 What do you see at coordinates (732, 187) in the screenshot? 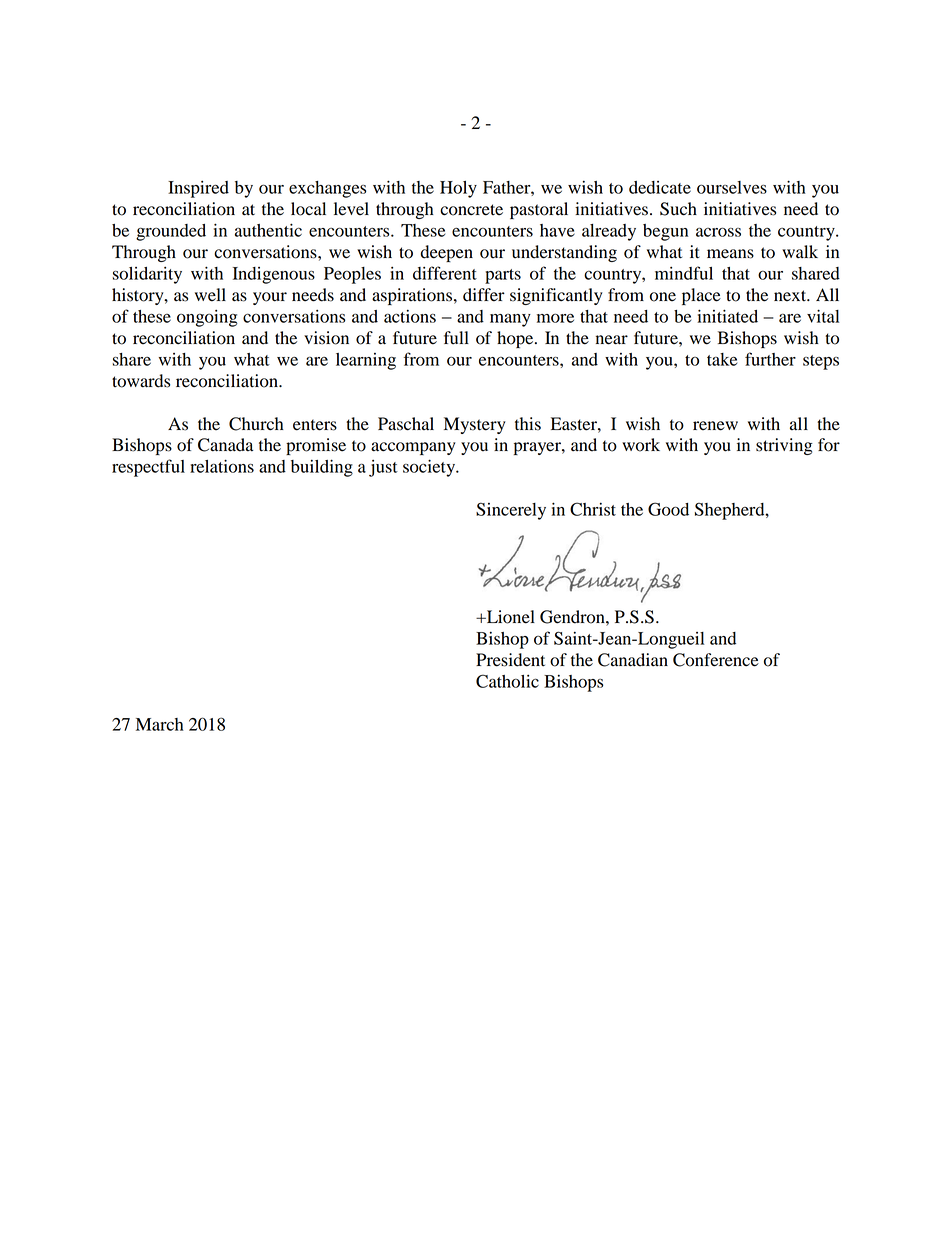
I see `ourselves` at bounding box center [732, 187].
